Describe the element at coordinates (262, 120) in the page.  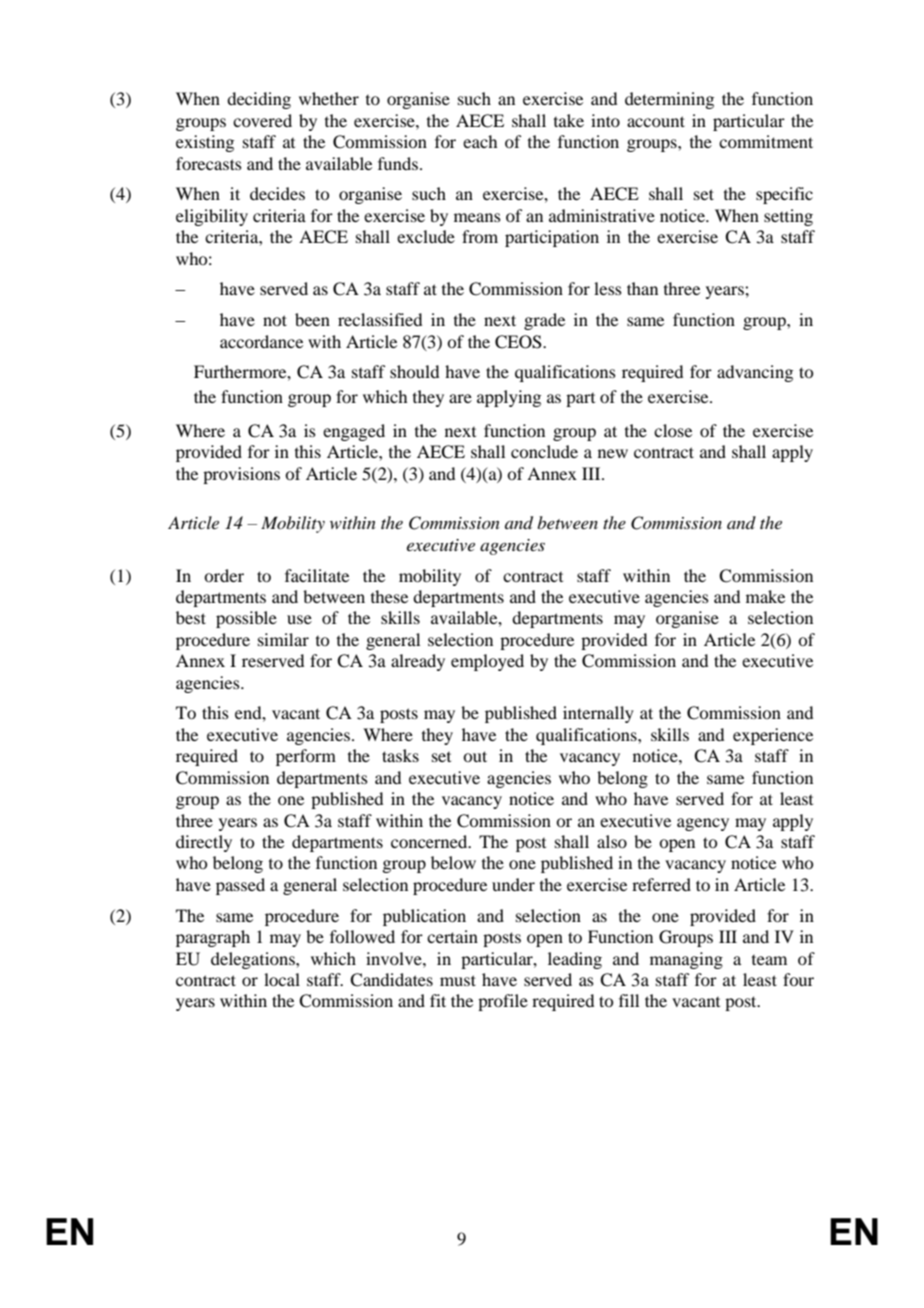
I see `covered` at that location.
